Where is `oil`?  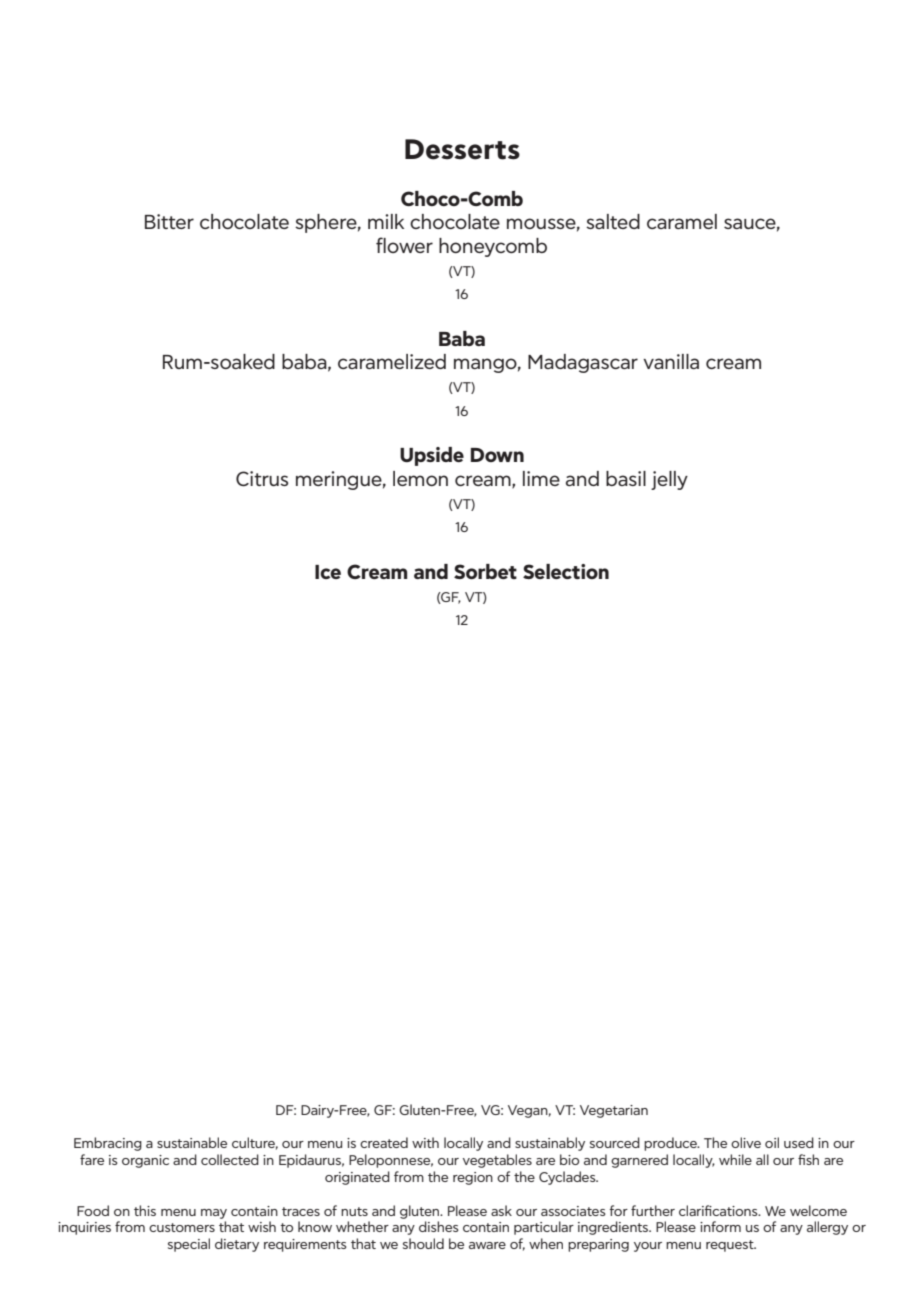
oil is located at coordinates (772, 1142).
